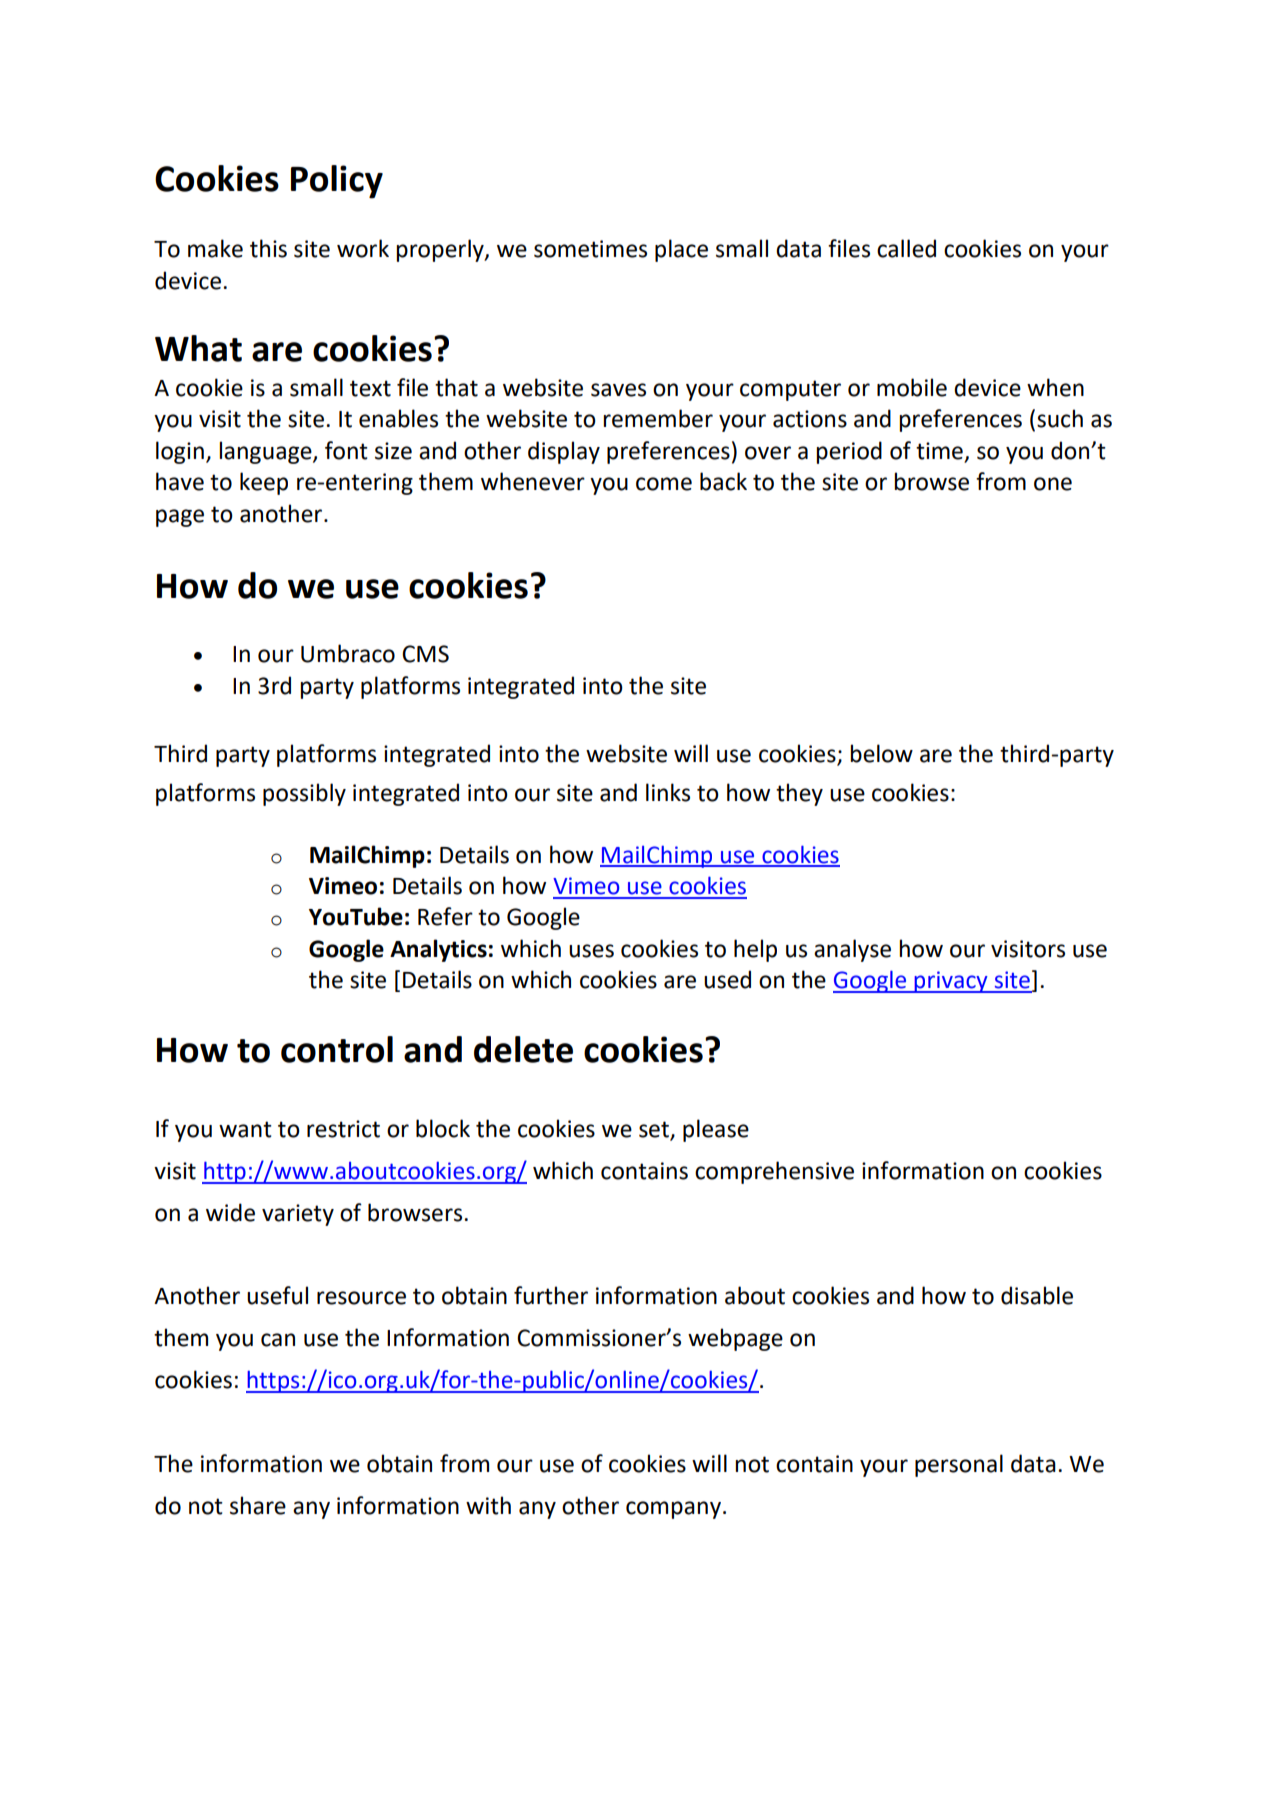 This screenshot has width=1277, height=1805. What do you see at coordinates (906, 248) in the screenshot?
I see `called` at bounding box center [906, 248].
